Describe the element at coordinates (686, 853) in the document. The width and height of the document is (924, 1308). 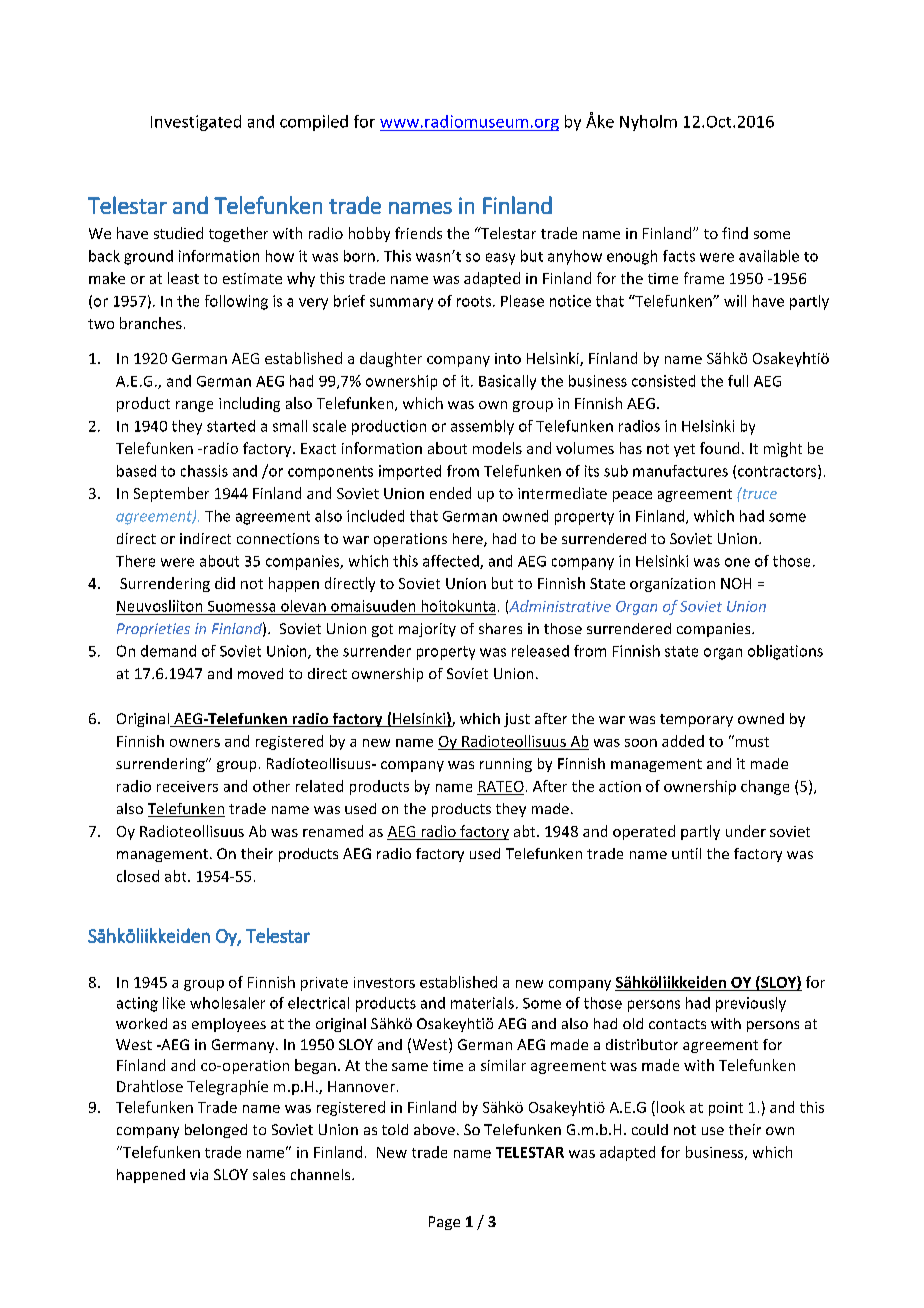
I see `until` at that location.
